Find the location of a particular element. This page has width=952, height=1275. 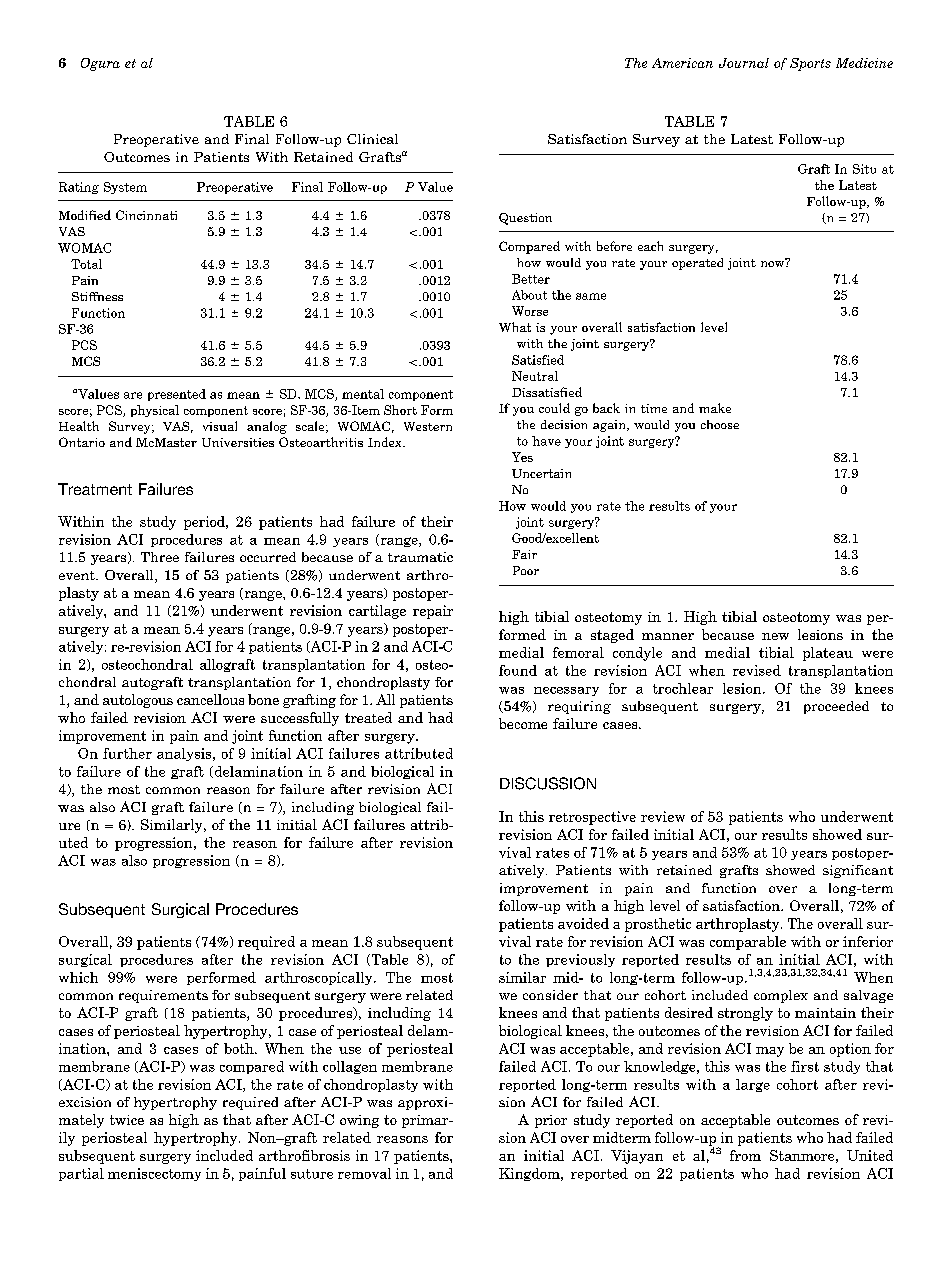

Clinical is located at coordinates (372, 139).
